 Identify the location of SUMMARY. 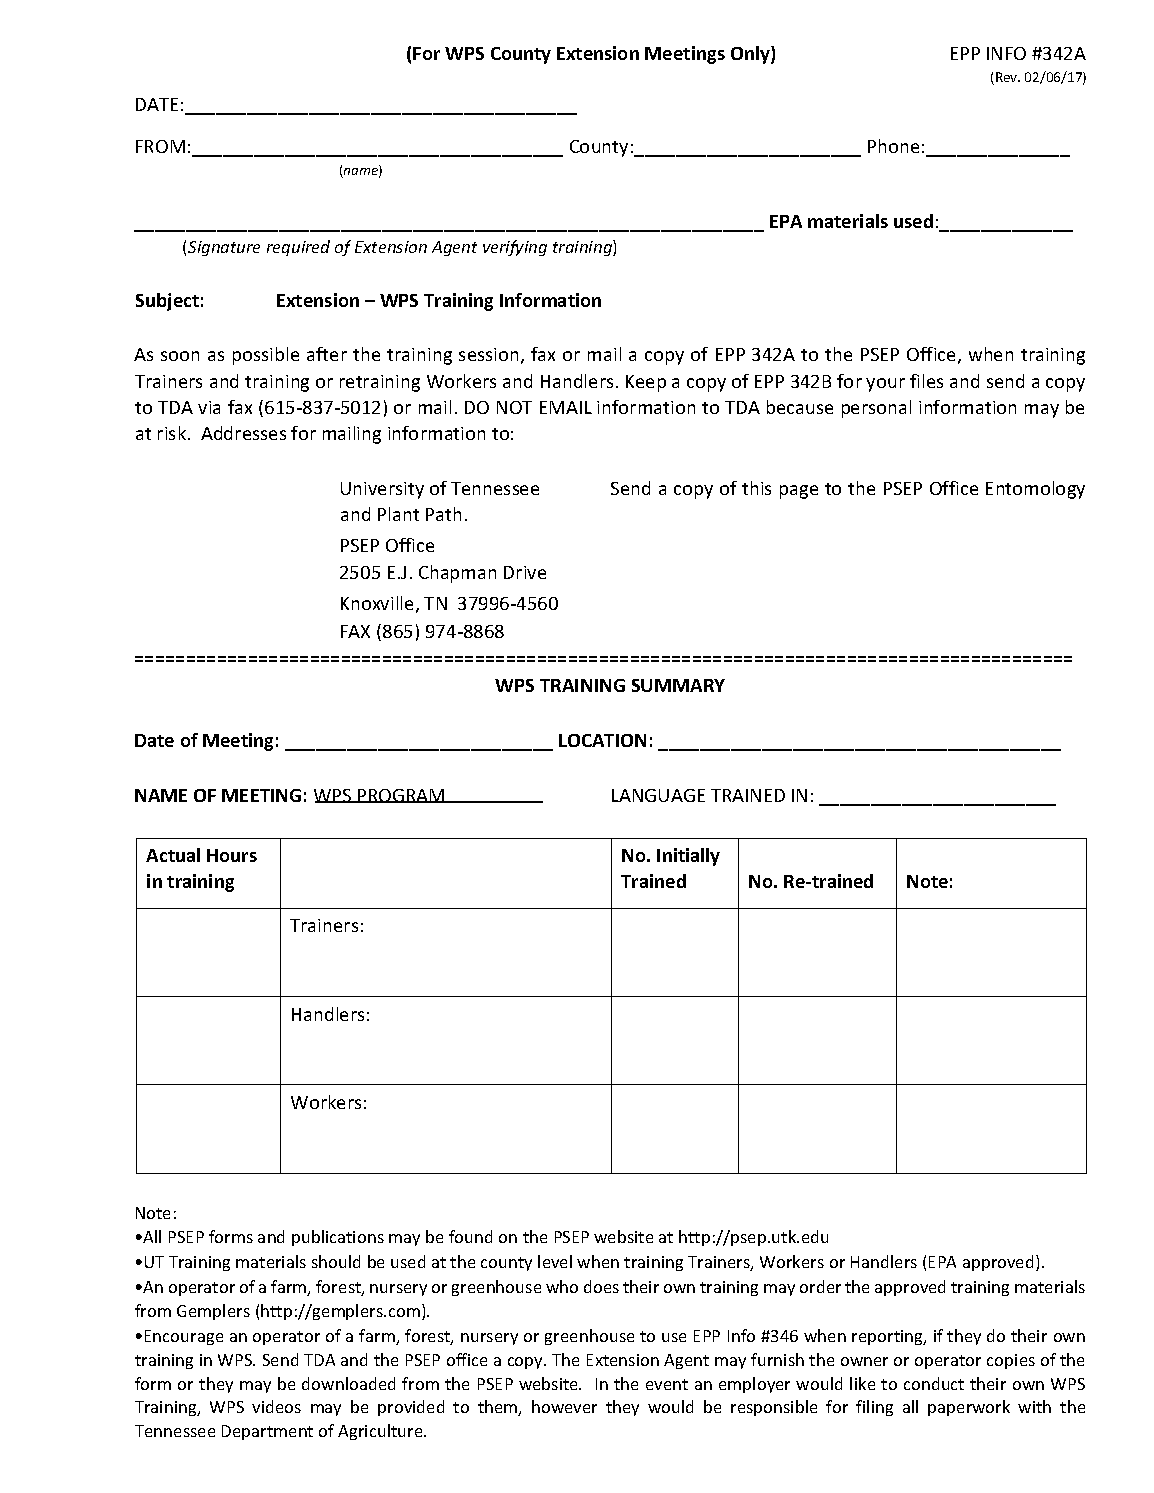
(678, 685).
